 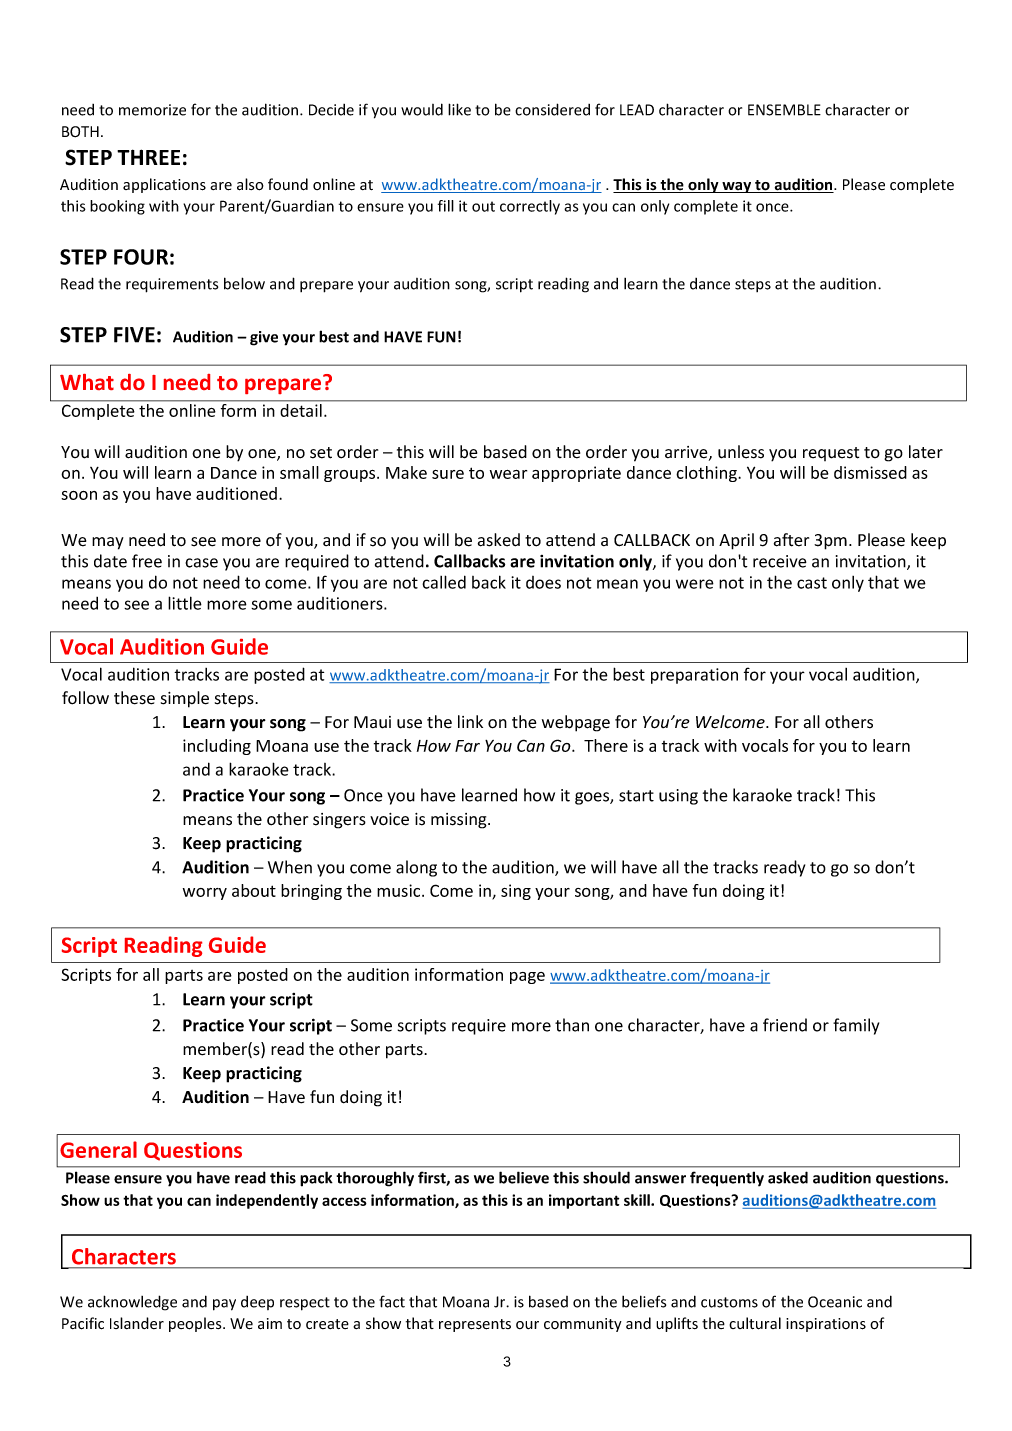 What do you see at coordinates (148, 157) in the screenshot?
I see `THREE` at bounding box center [148, 157].
